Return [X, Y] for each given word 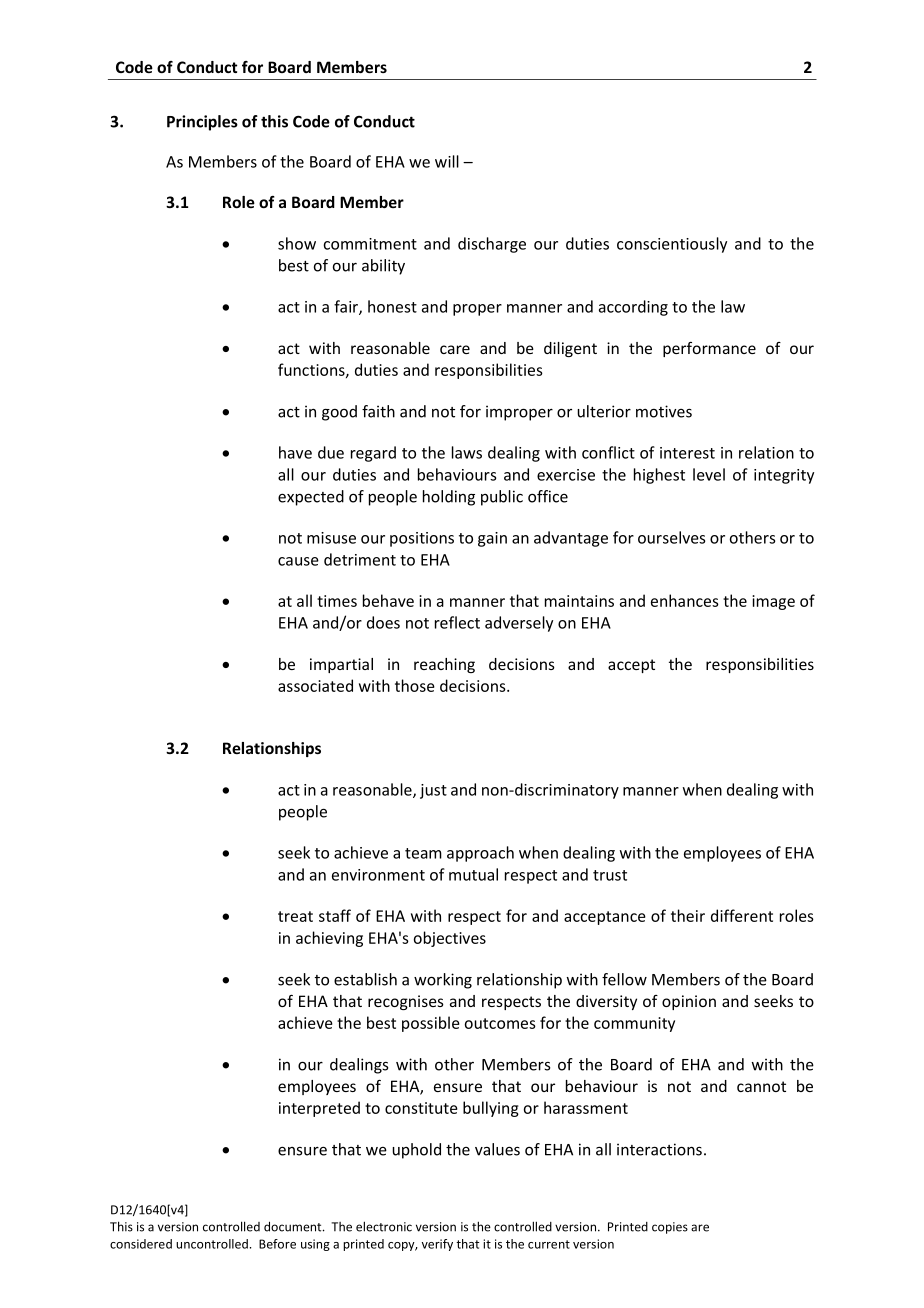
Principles [202, 123]
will [447, 161]
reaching [444, 665]
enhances [685, 600]
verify [437, 1245]
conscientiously [672, 245]
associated [315, 685]
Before [277, 1244]
